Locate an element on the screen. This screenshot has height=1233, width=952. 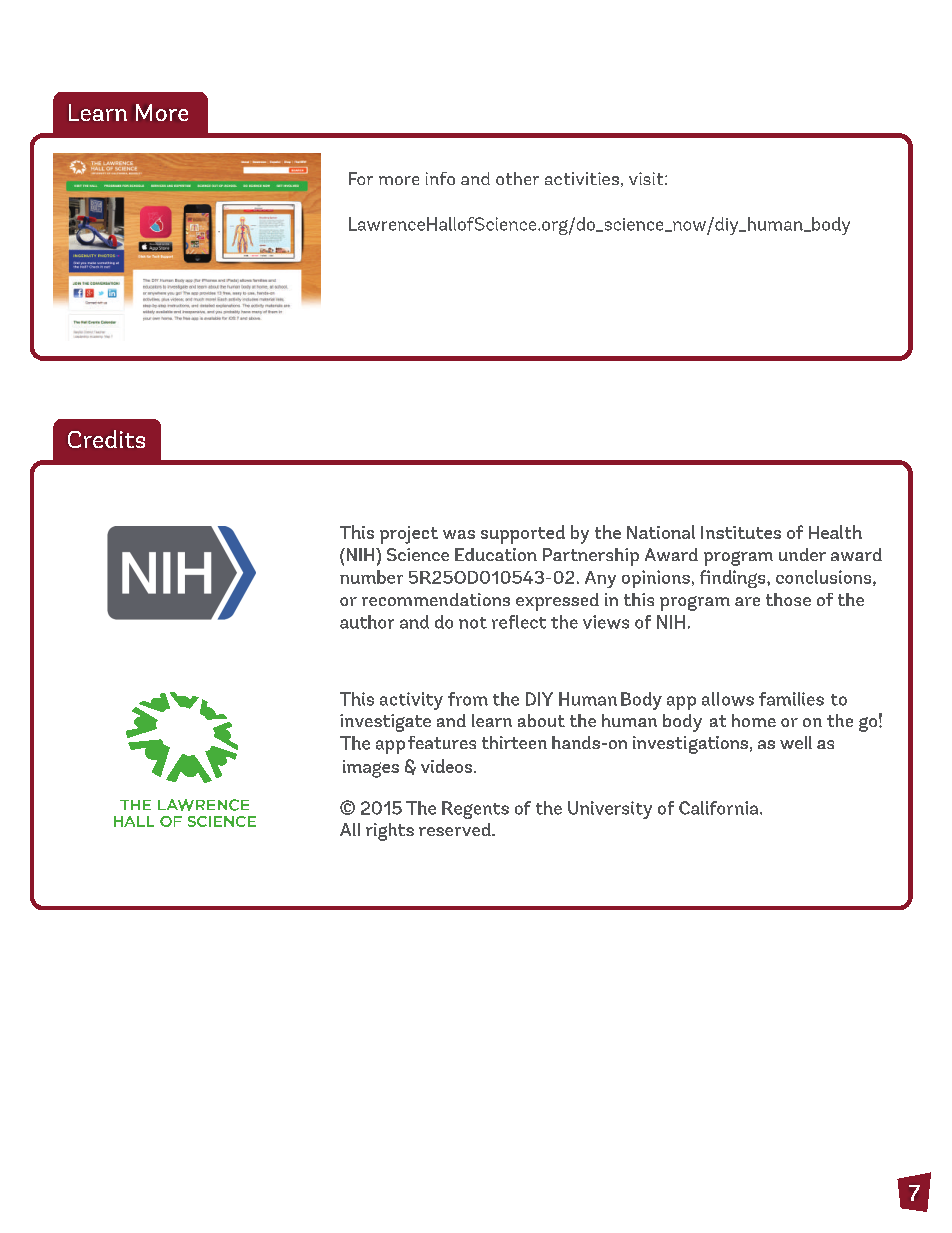
California is located at coordinates (720, 808).
